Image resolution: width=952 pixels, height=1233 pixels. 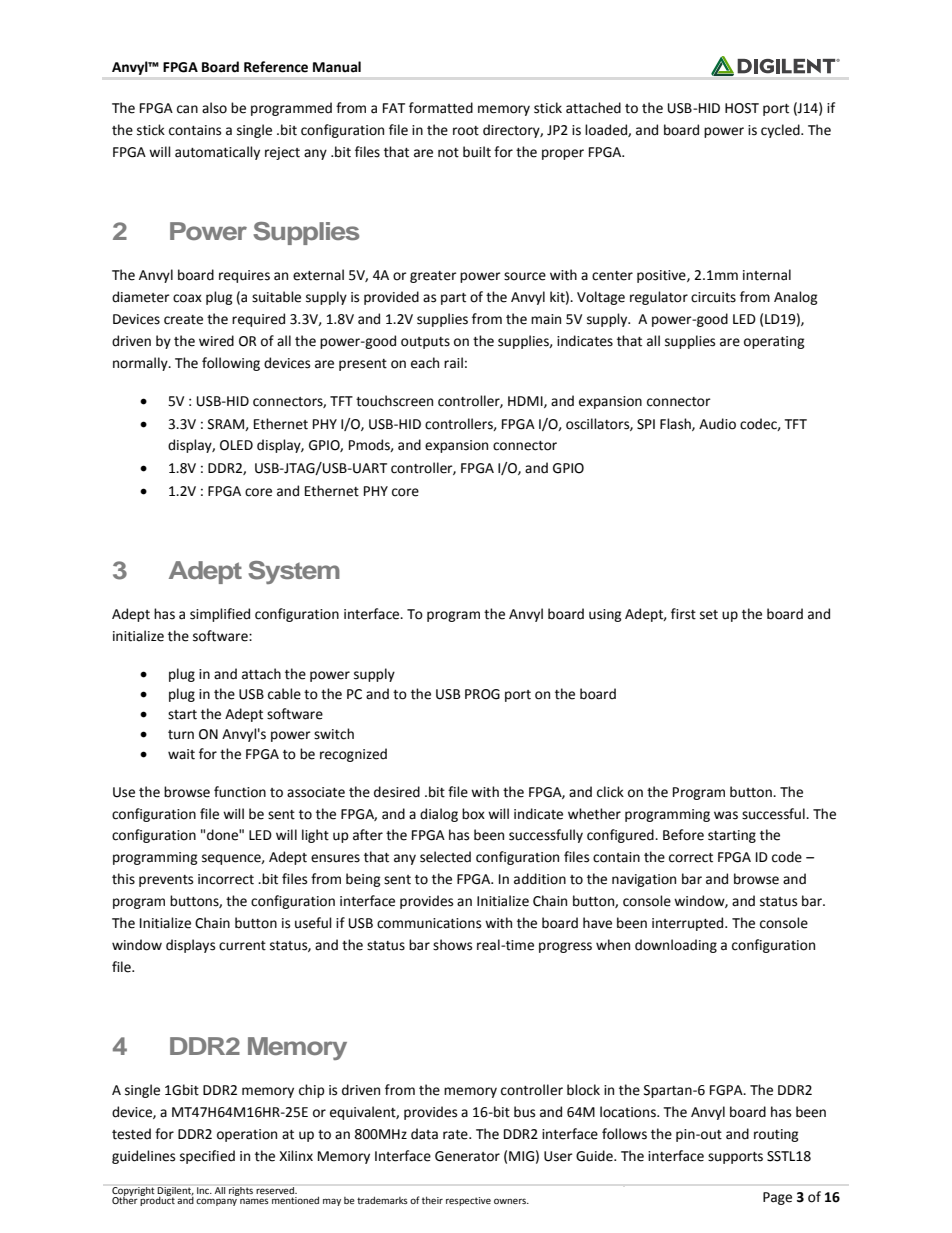 What do you see at coordinates (467, 1156) in the screenshot?
I see `Generator` at bounding box center [467, 1156].
